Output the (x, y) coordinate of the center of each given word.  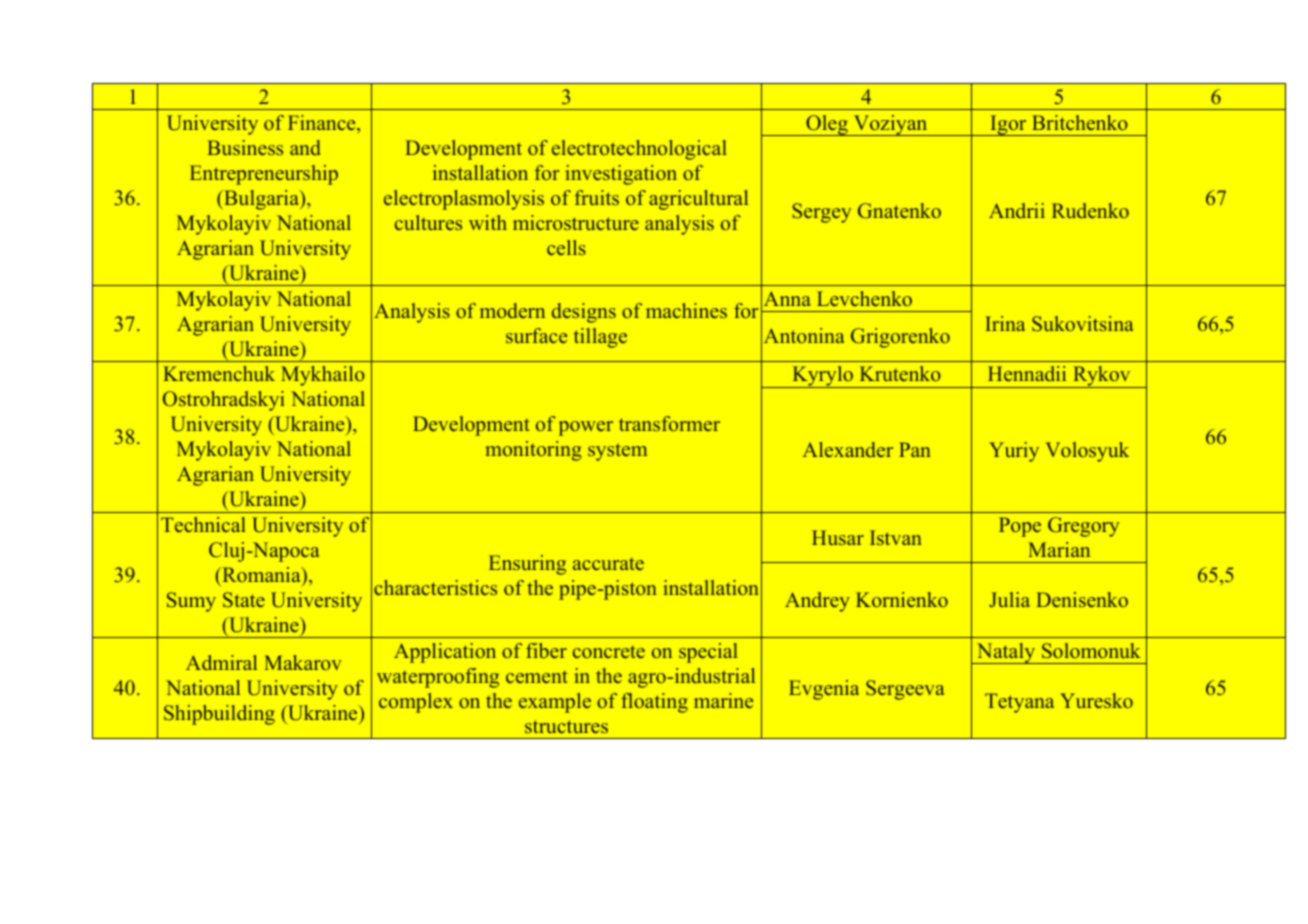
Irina (1005, 323)
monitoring (533, 451)
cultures (428, 222)
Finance (323, 122)
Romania (261, 574)
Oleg (827, 125)
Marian (1059, 549)
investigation (621, 175)
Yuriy (1014, 452)
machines (686, 310)
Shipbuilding (219, 715)
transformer (669, 423)
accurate (608, 564)
